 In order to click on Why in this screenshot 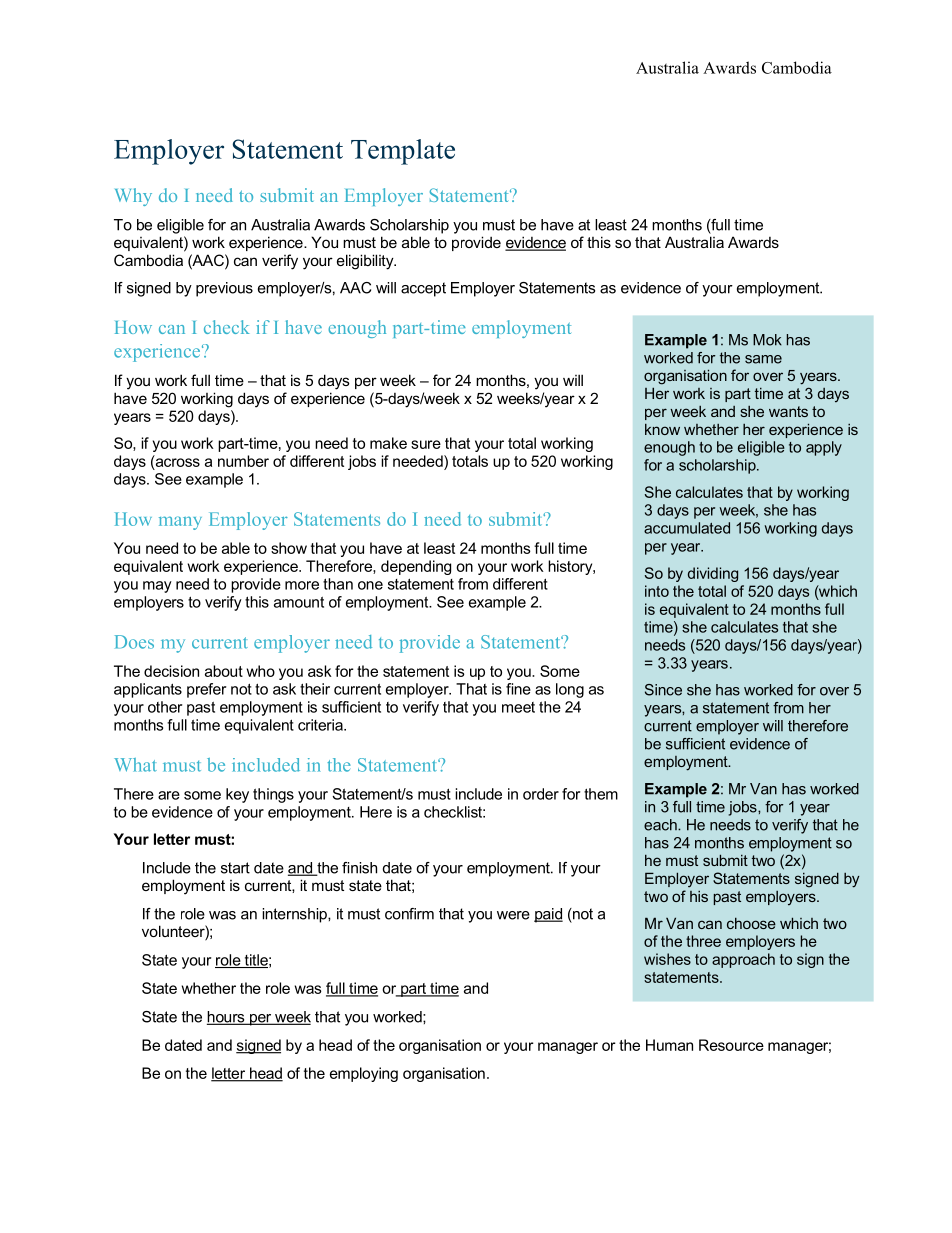, I will do `click(133, 197)`.
